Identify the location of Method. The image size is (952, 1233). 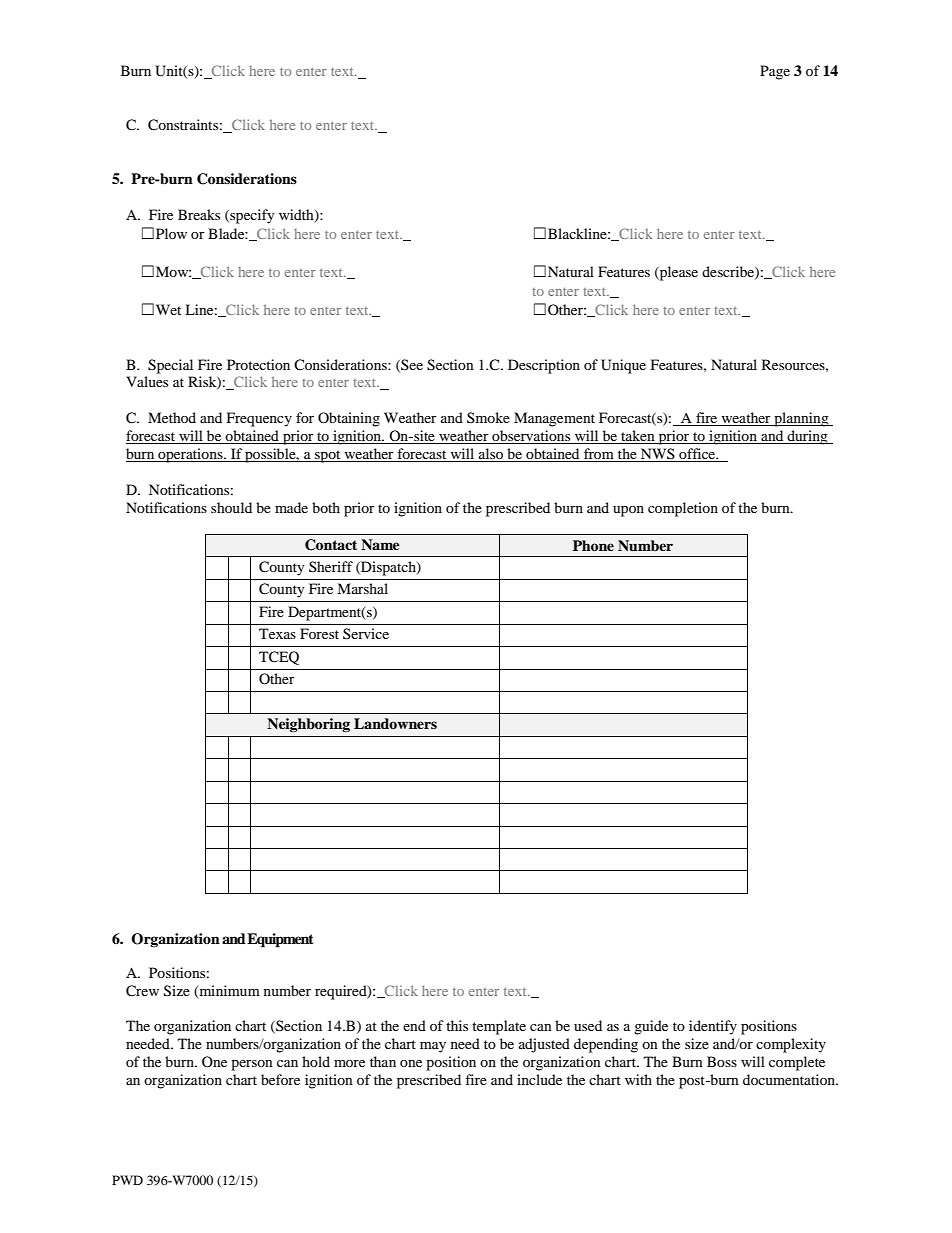
(172, 417).
